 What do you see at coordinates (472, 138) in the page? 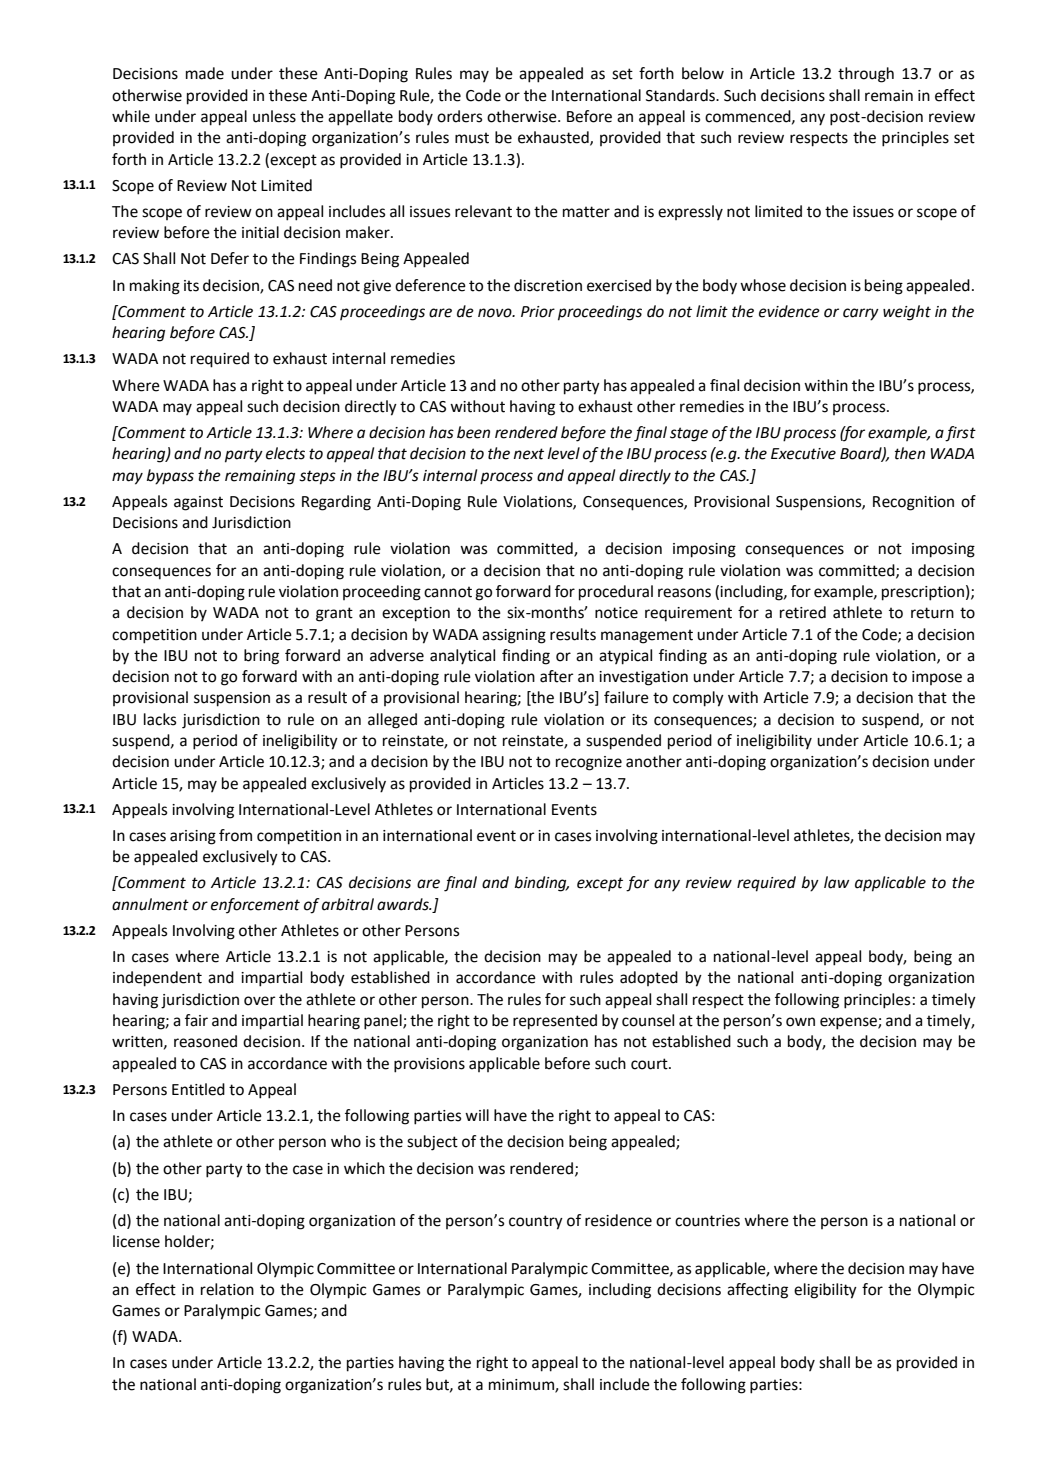
I see `must` at bounding box center [472, 138].
